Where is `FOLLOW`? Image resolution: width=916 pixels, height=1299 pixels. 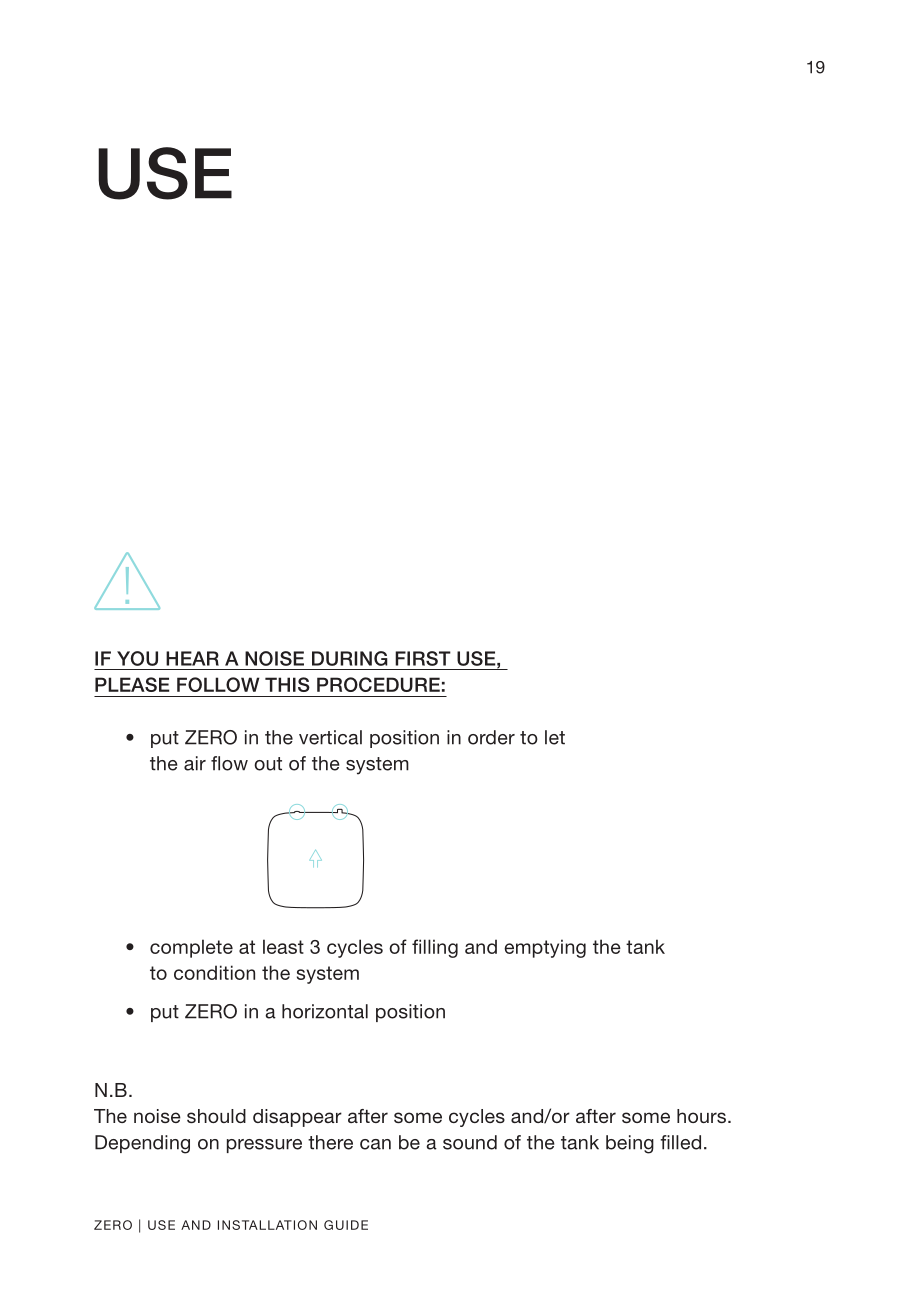
FOLLOW is located at coordinates (218, 684).
